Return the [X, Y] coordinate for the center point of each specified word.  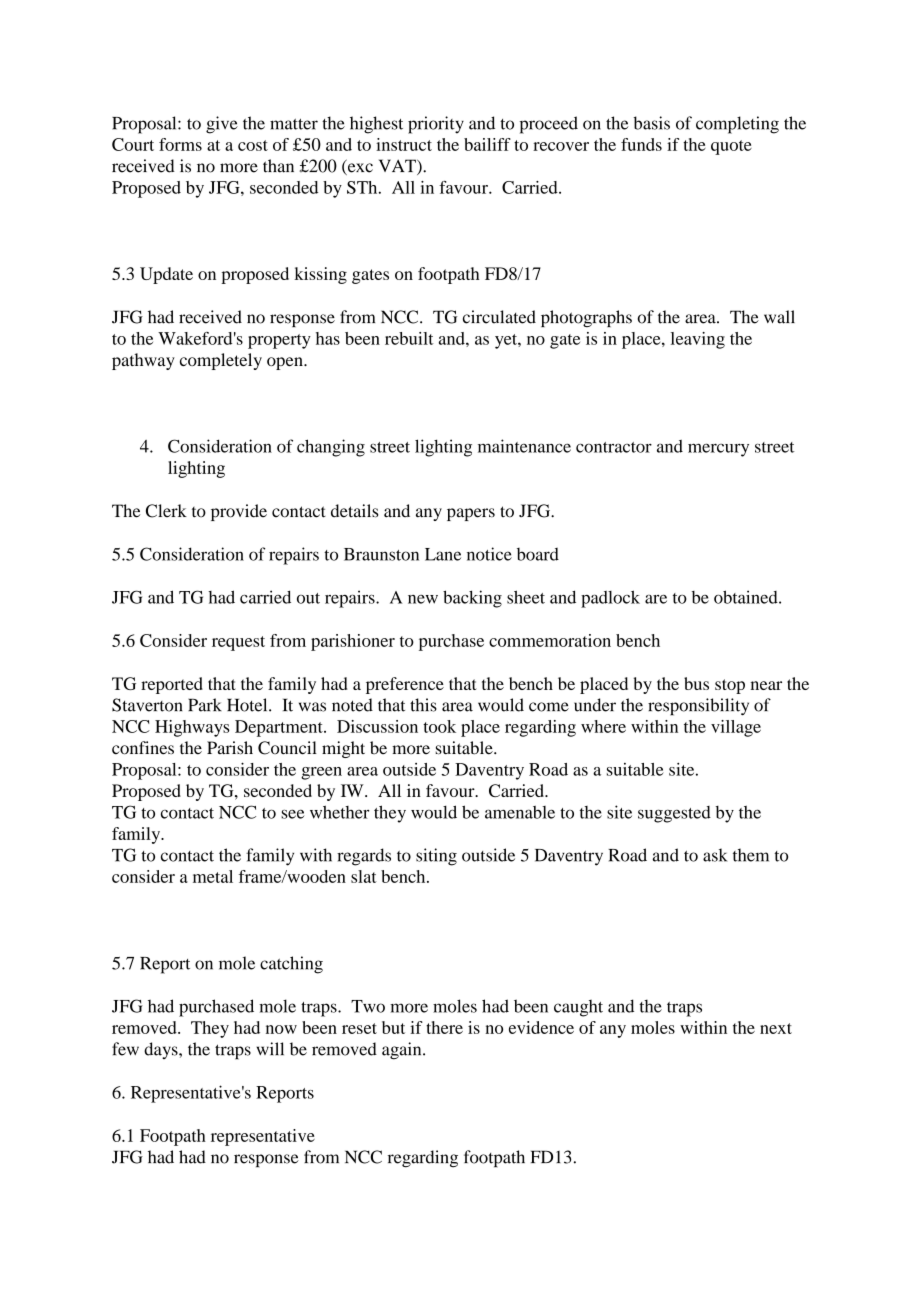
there [444, 1027]
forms [180, 144]
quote [731, 147]
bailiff [487, 144]
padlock [610, 599]
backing [472, 599]
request [238, 643]
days [162, 1050]
